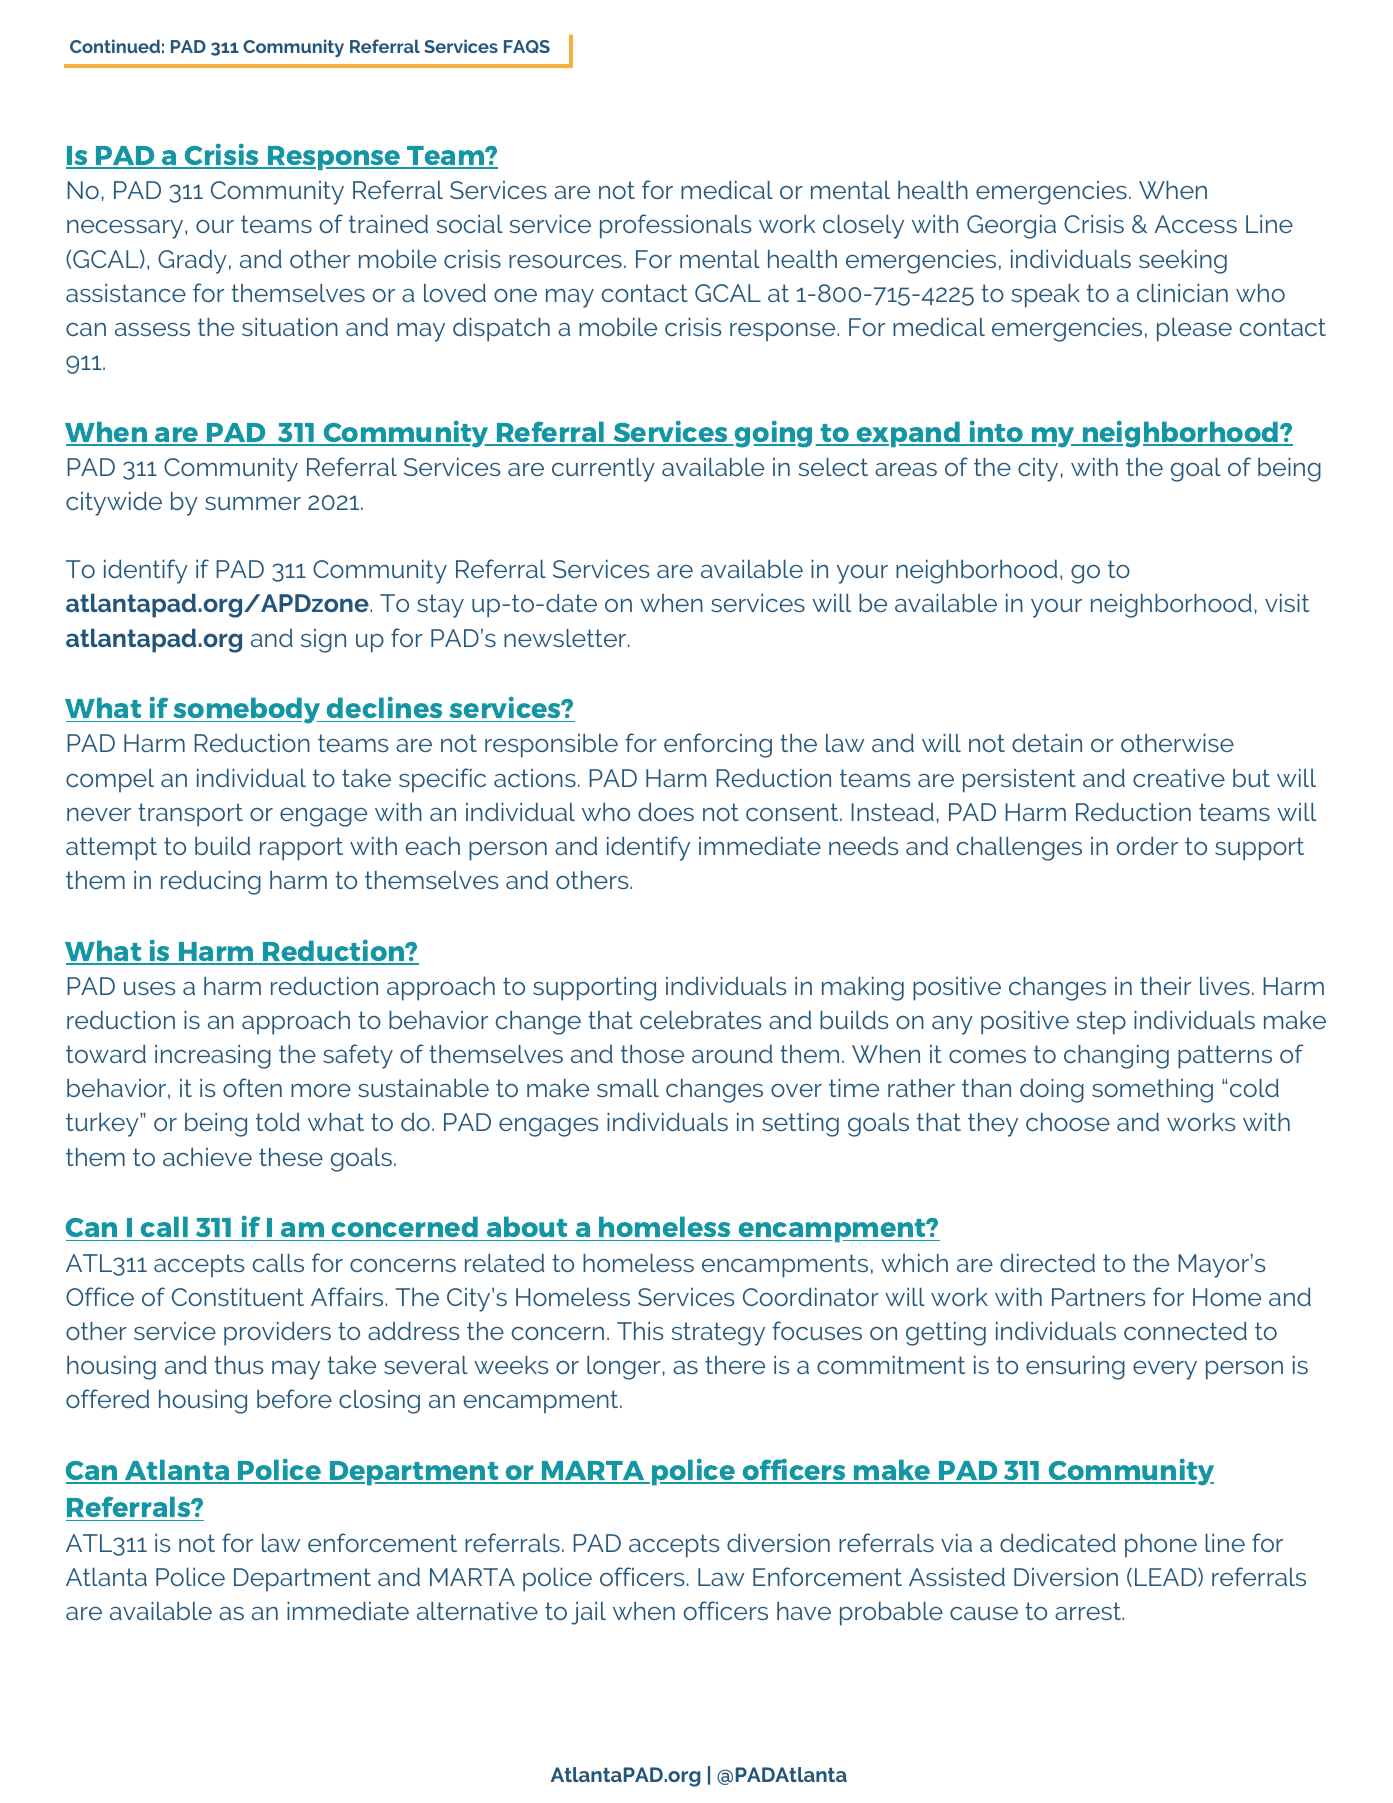  What do you see at coordinates (1167, 1577) in the screenshot?
I see `LEAD` at bounding box center [1167, 1577].
